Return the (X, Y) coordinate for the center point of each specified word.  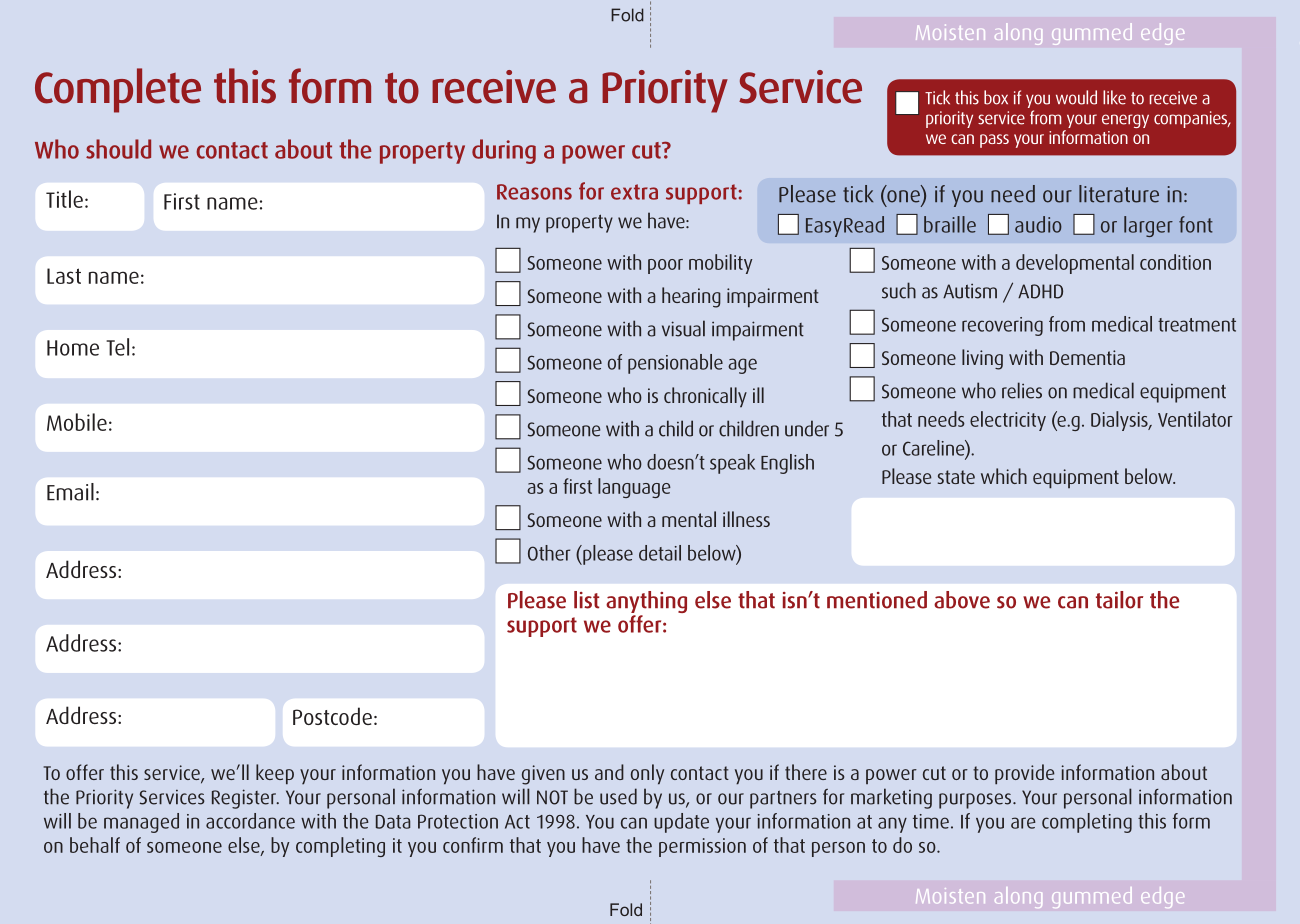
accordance (250, 821)
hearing (691, 297)
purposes (976, 801)
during (504, 151)
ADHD (1040, 291)
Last (64, 276)
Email (70, 492)
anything (646, 603)
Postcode (332, 716)
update (681, 823)
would (1076, 97)
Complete (118, 90)
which (1004, 476)
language (634, 488)
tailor (1119, 600)
